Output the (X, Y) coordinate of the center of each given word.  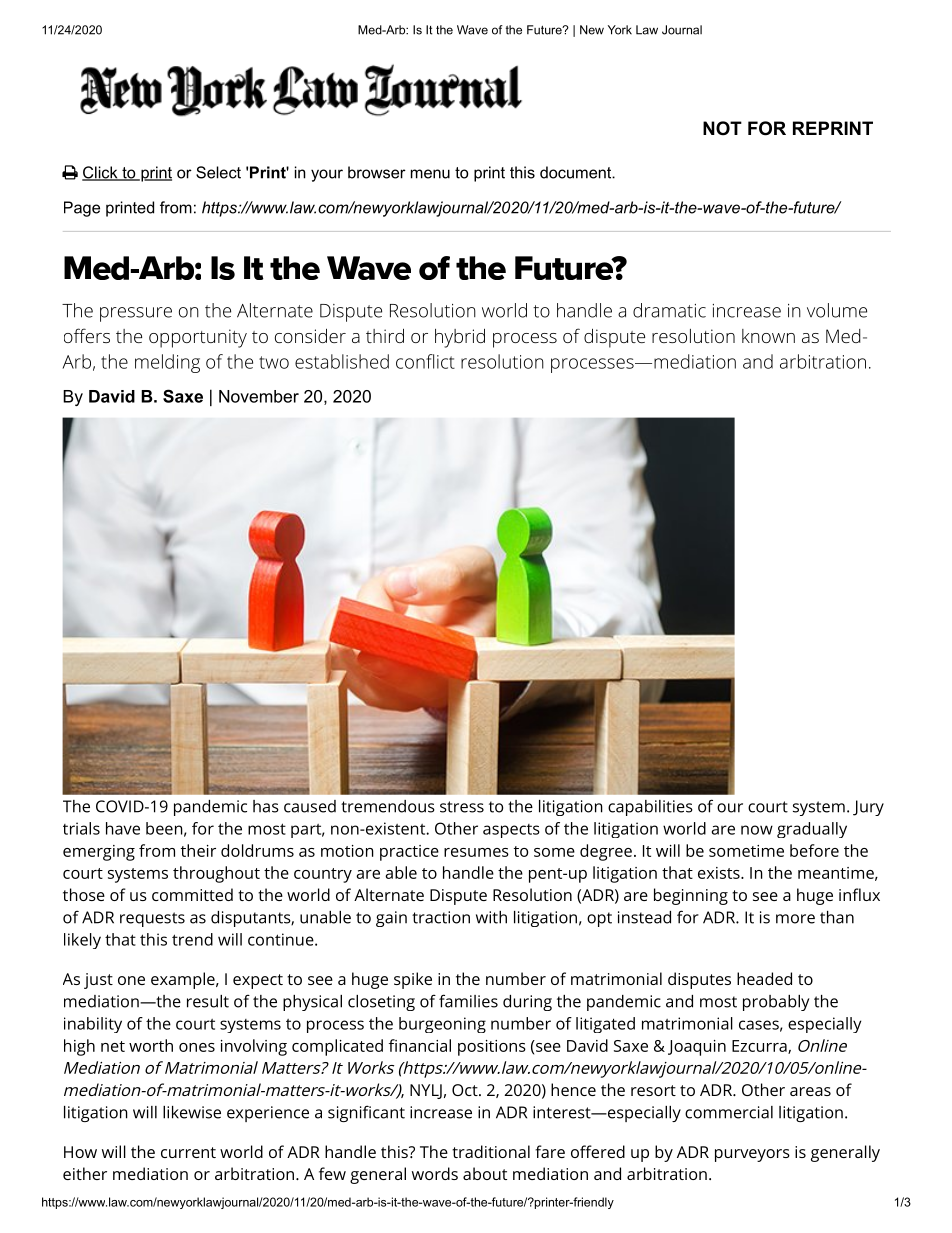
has (266, 806)
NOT (722, 128)
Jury (868, 808)
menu (430, 174)
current (188, 1152)
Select (218, 172)
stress (462, 807)
